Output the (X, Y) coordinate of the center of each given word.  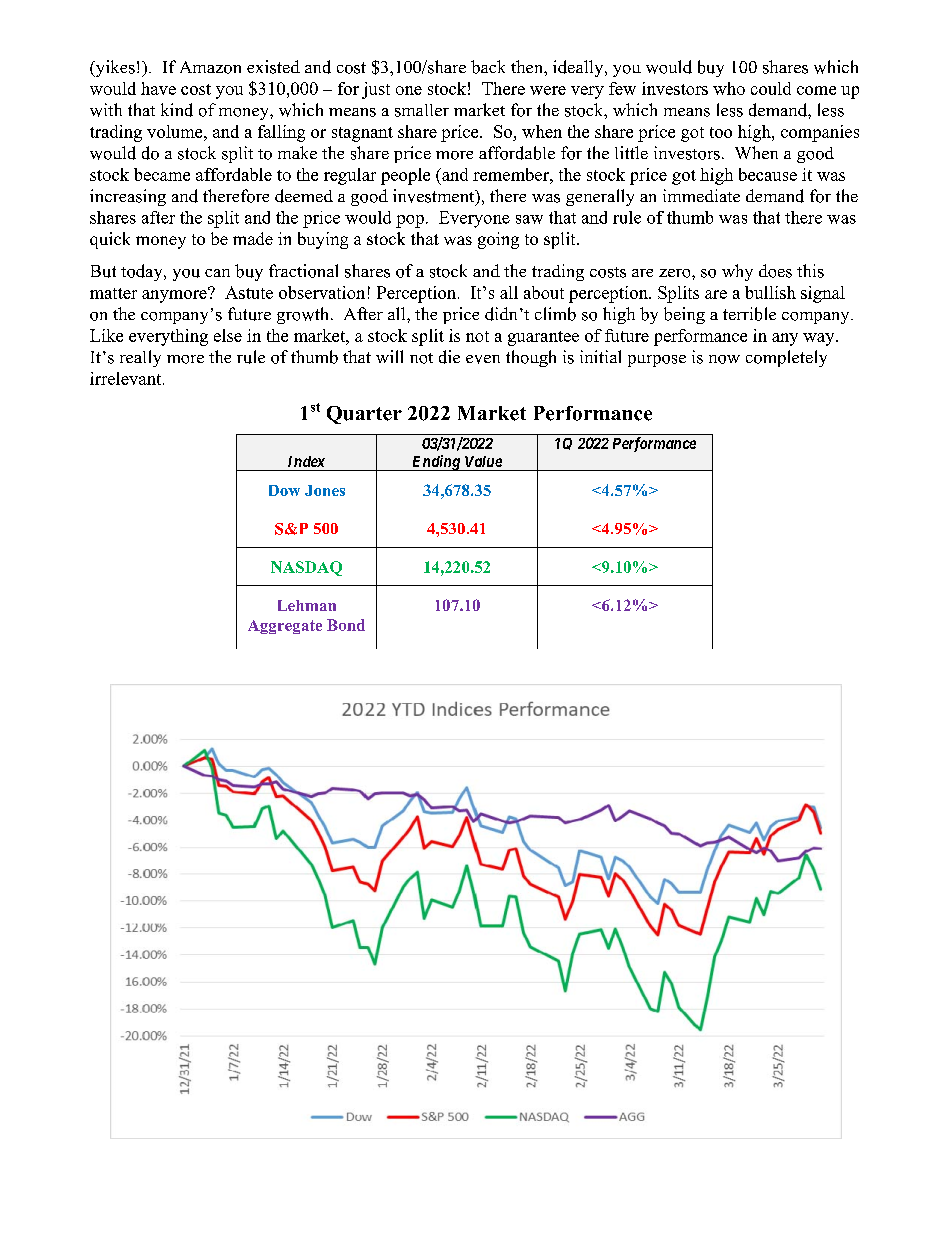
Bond (346, 625)
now (724, 359)
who (729, 88)
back (488, 67)
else (228, 335)
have (158, 88)
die (449, 357)
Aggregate (285, 627)
